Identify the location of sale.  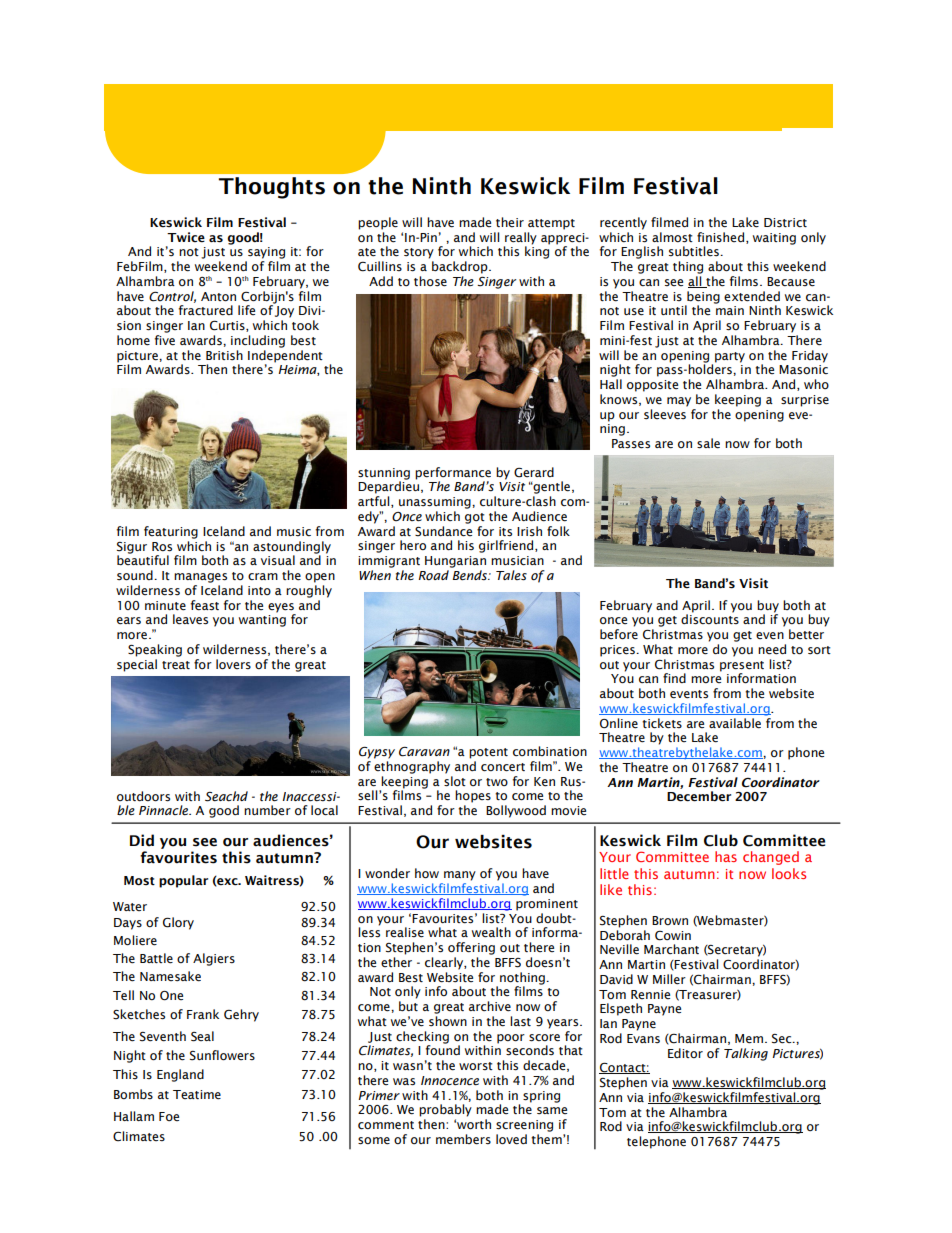
(708, 443).
